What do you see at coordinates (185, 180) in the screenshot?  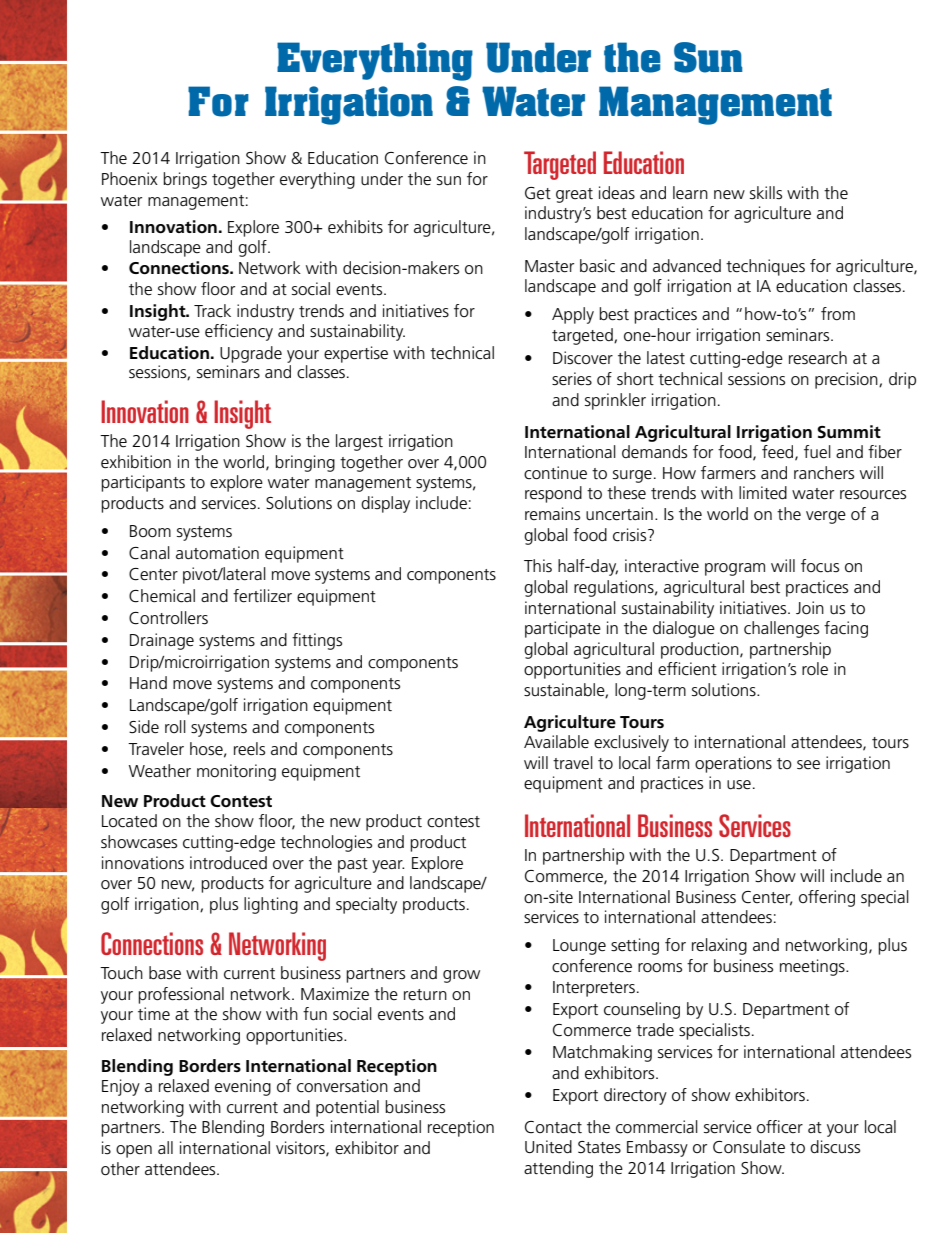 I see `brings` at bounding box center [185, 180].
